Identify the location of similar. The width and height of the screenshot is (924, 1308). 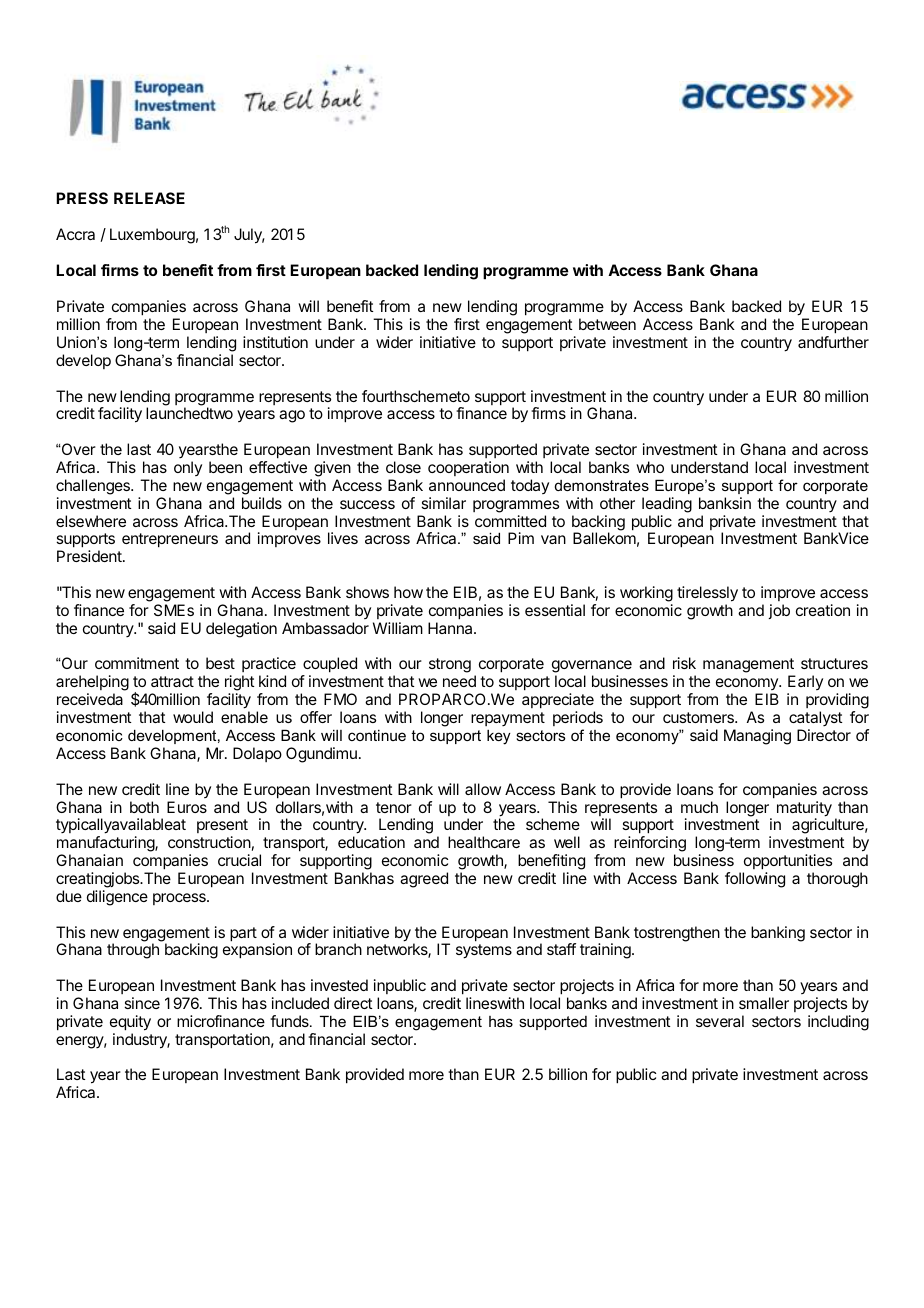
(443, 503).
